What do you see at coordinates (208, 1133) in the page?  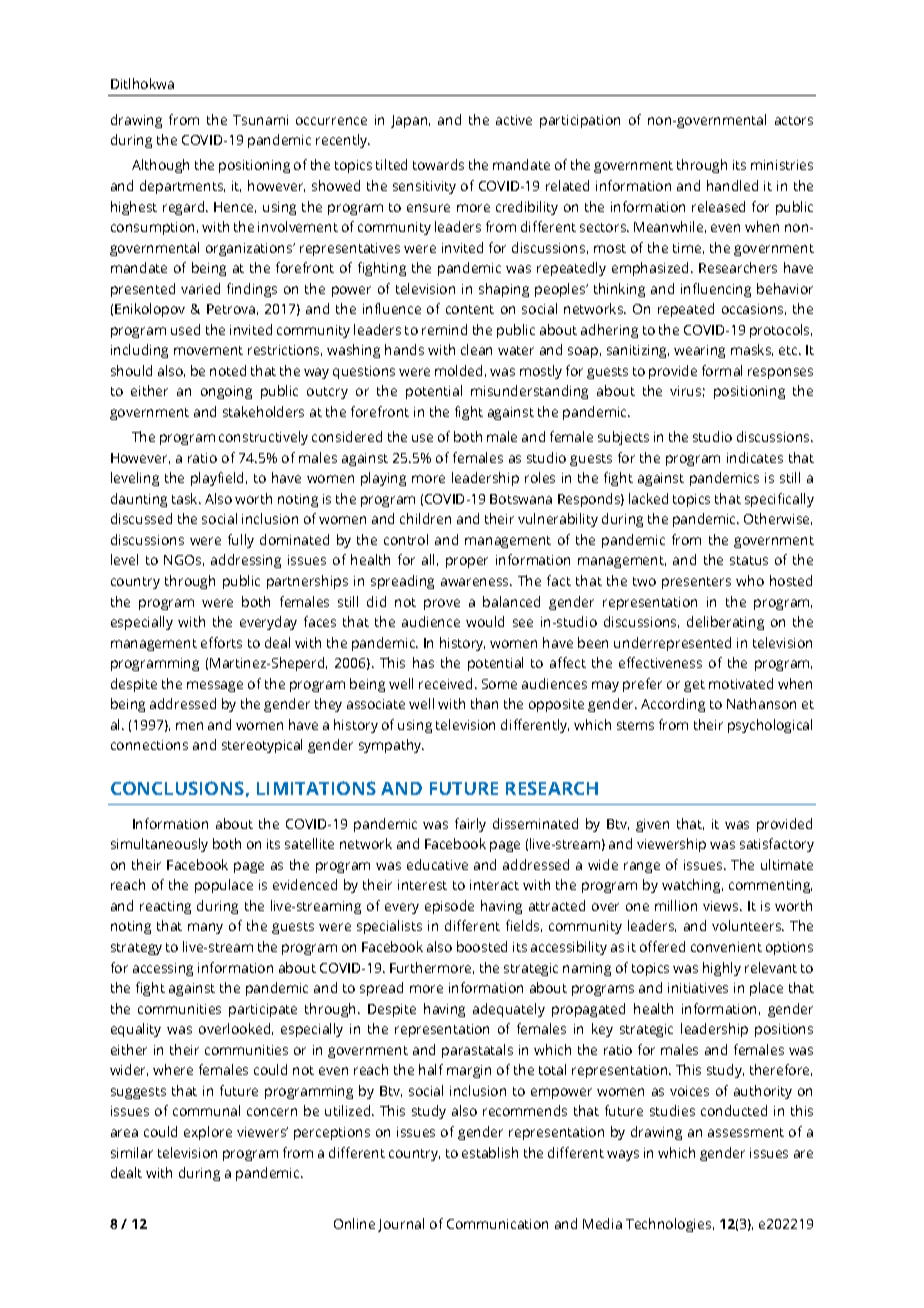 I see `explore` at bounding box center [208, 1133].
